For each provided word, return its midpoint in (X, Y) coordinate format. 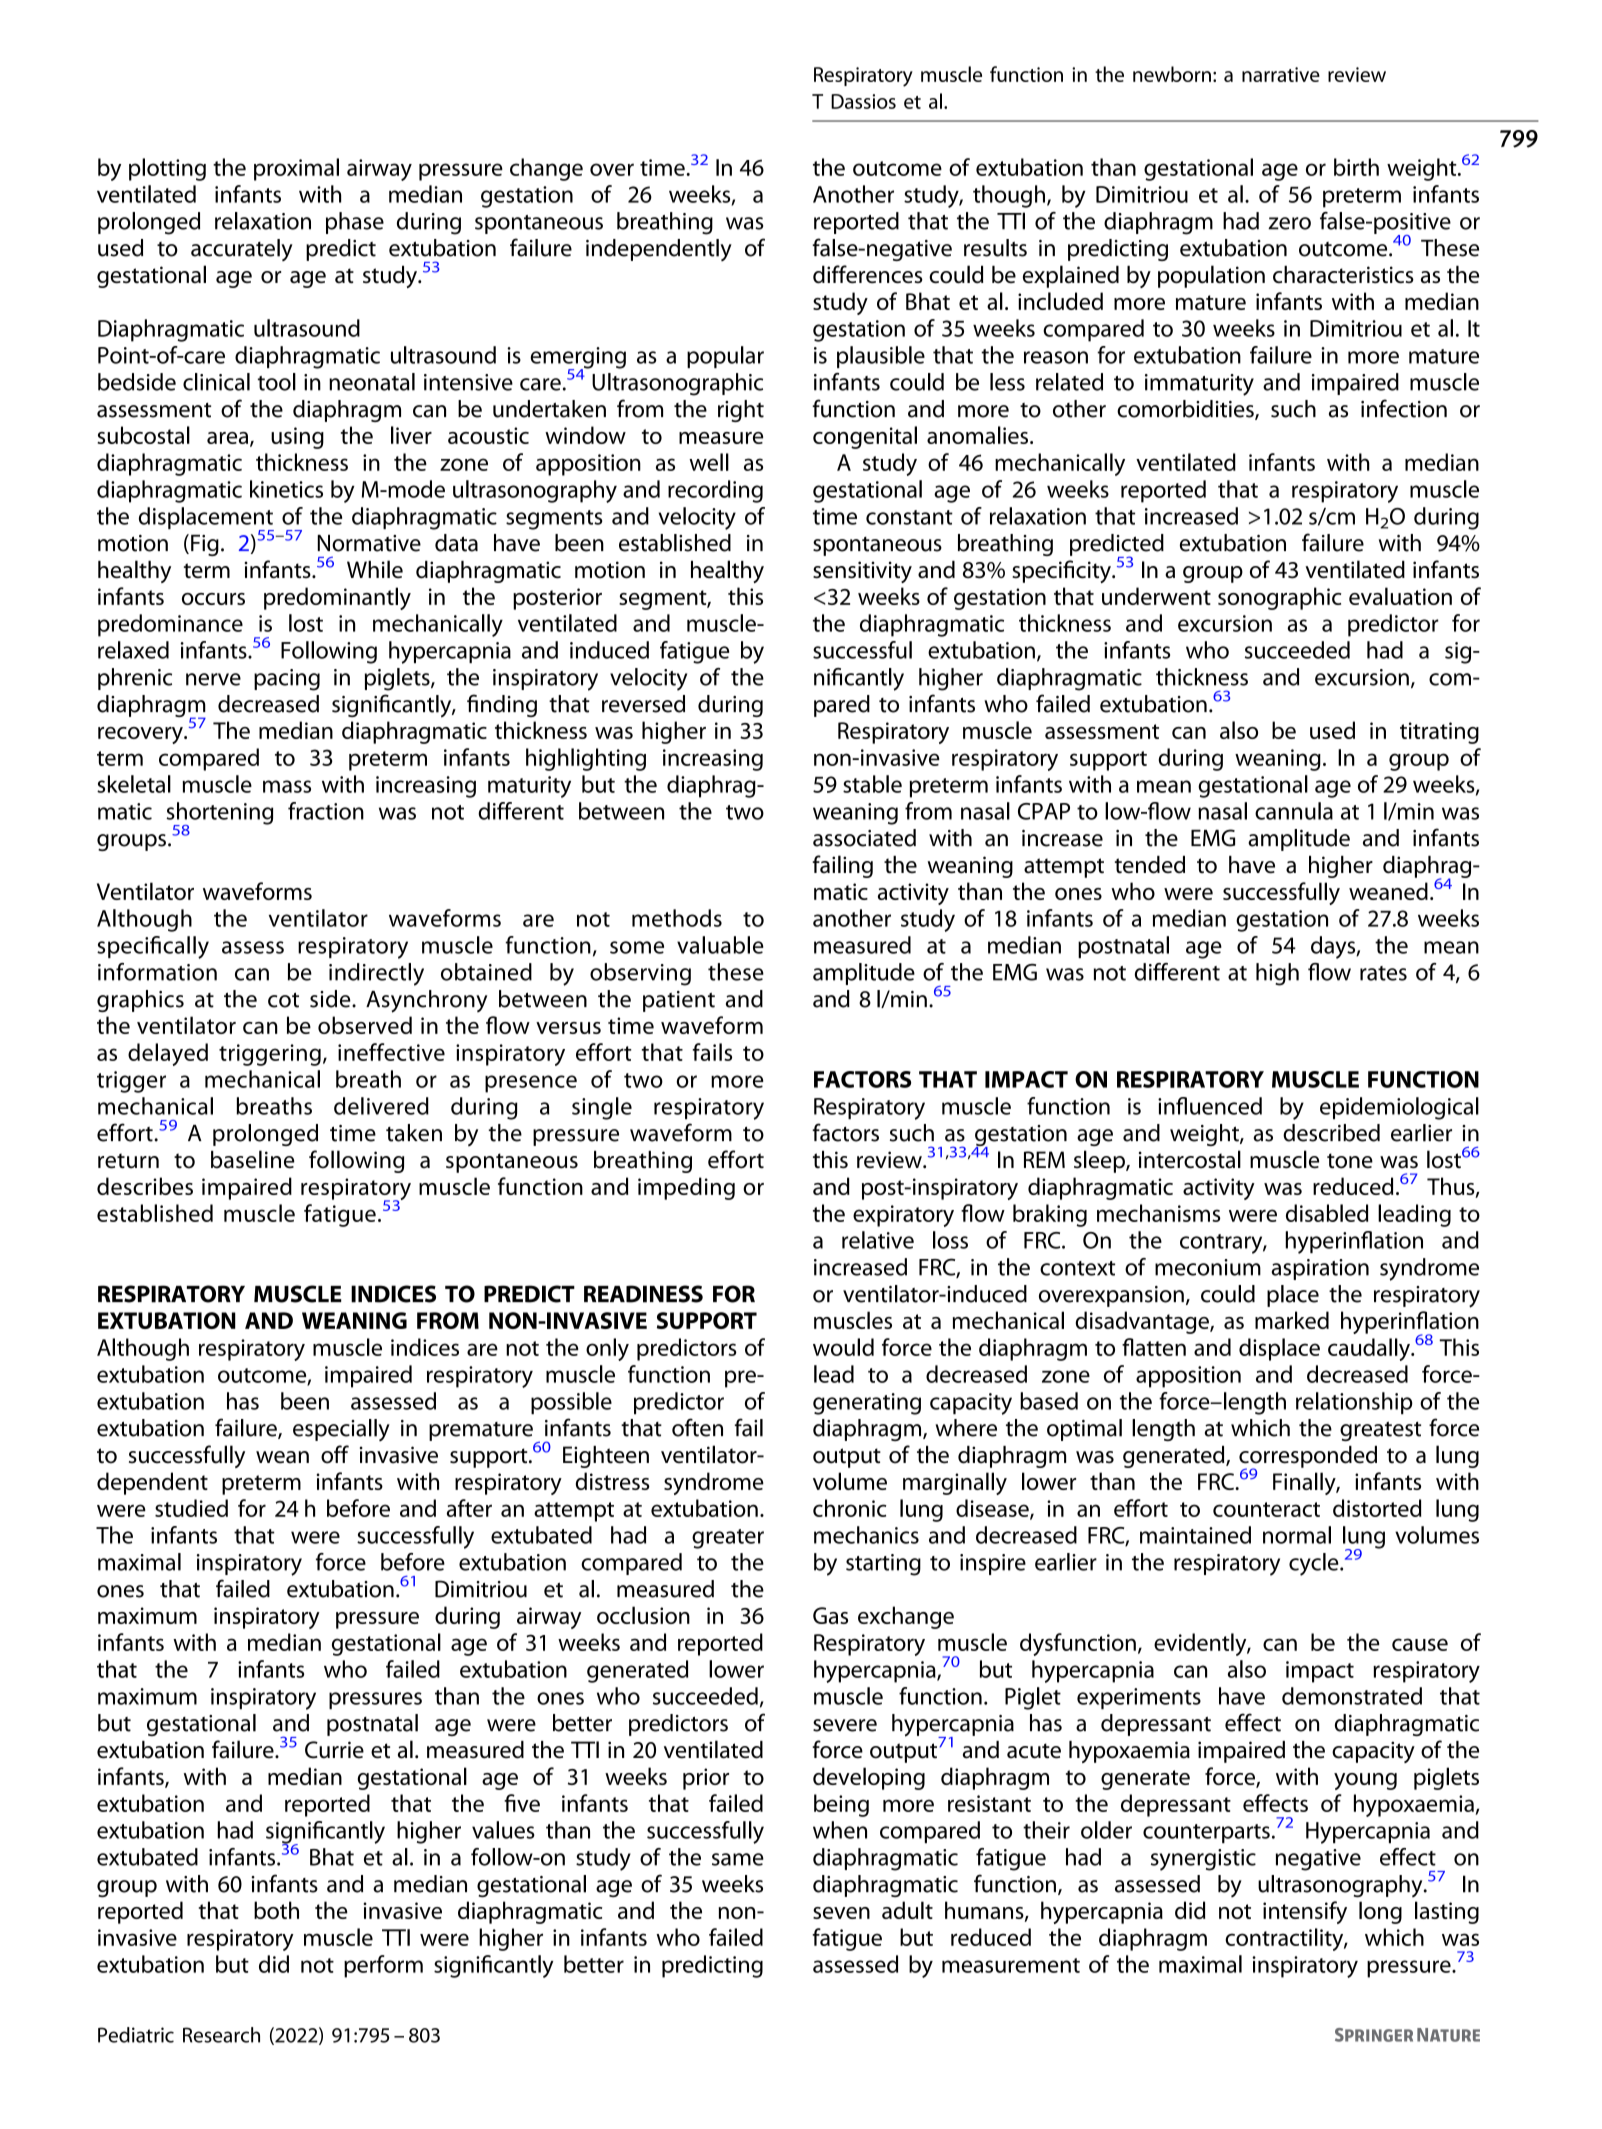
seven (841, 1913)
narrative (1281, 74)
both (276, 1910)
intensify (1305, 1912)
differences (868, 274)
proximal (296, 169)
